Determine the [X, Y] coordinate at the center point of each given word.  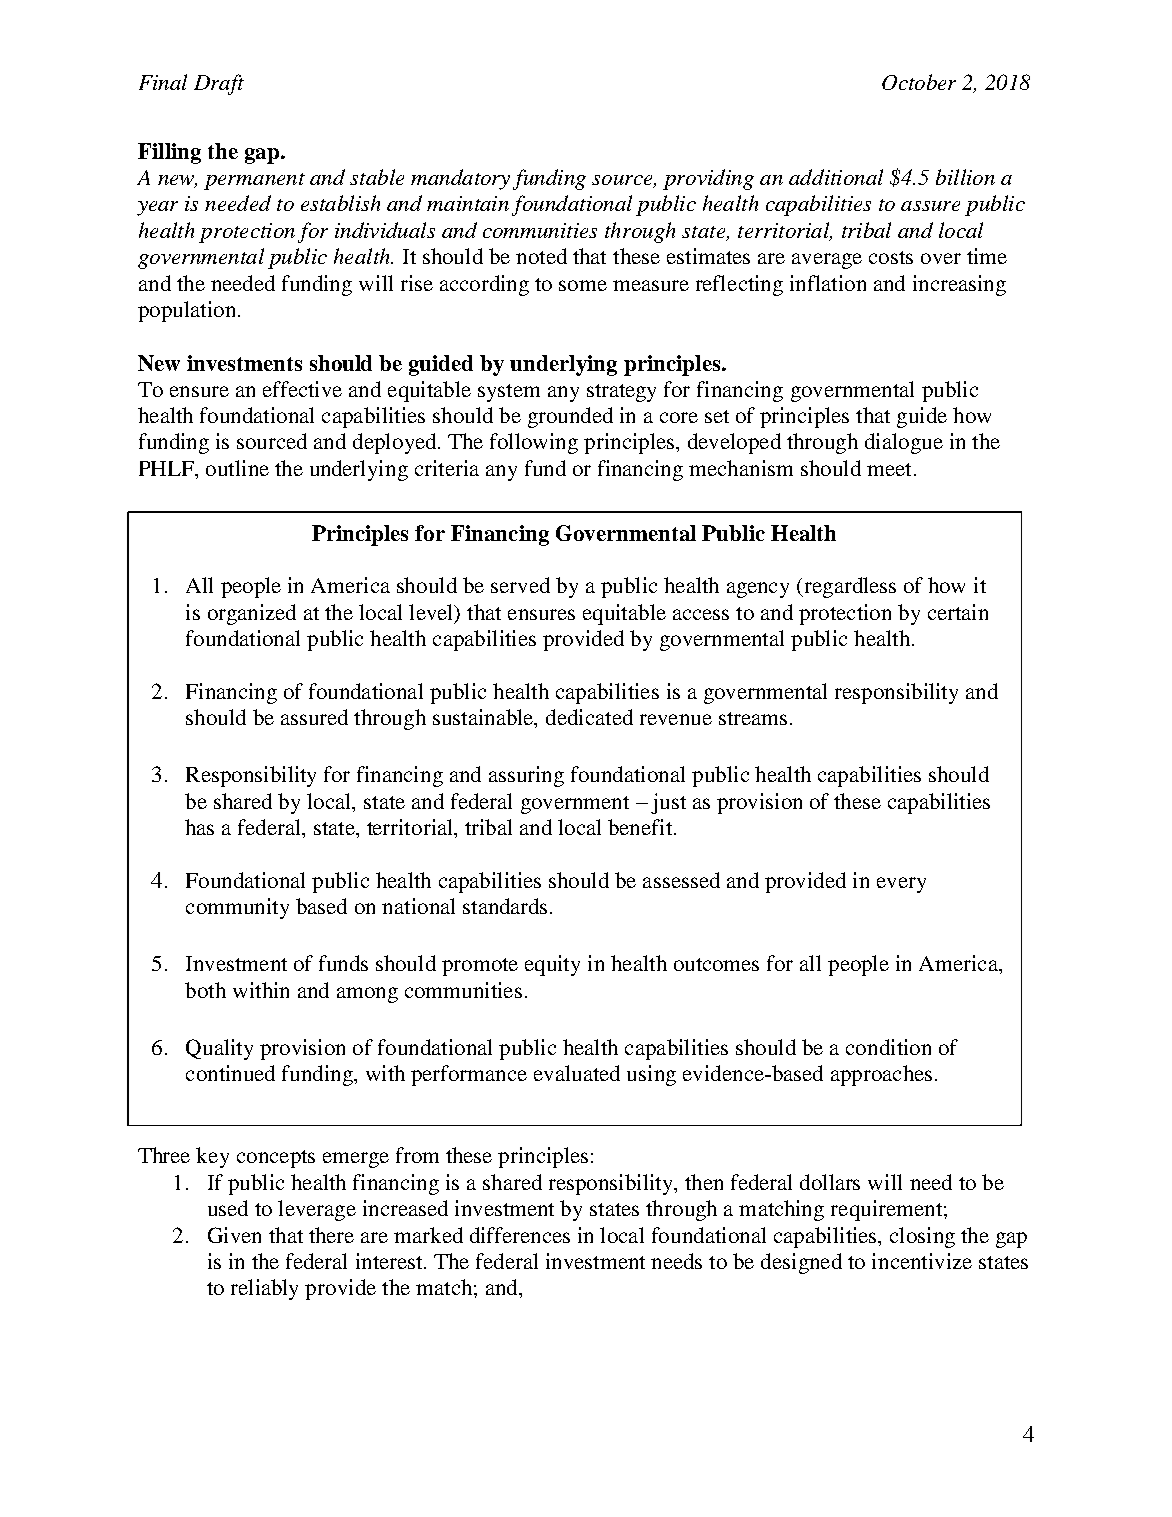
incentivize [922, 1261]
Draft [219, 84]
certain [958, 612]
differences [520, 1235]
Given [234, 1235]
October [919, 82]
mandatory [460, 179]
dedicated [589, 717]
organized [252, 614]
